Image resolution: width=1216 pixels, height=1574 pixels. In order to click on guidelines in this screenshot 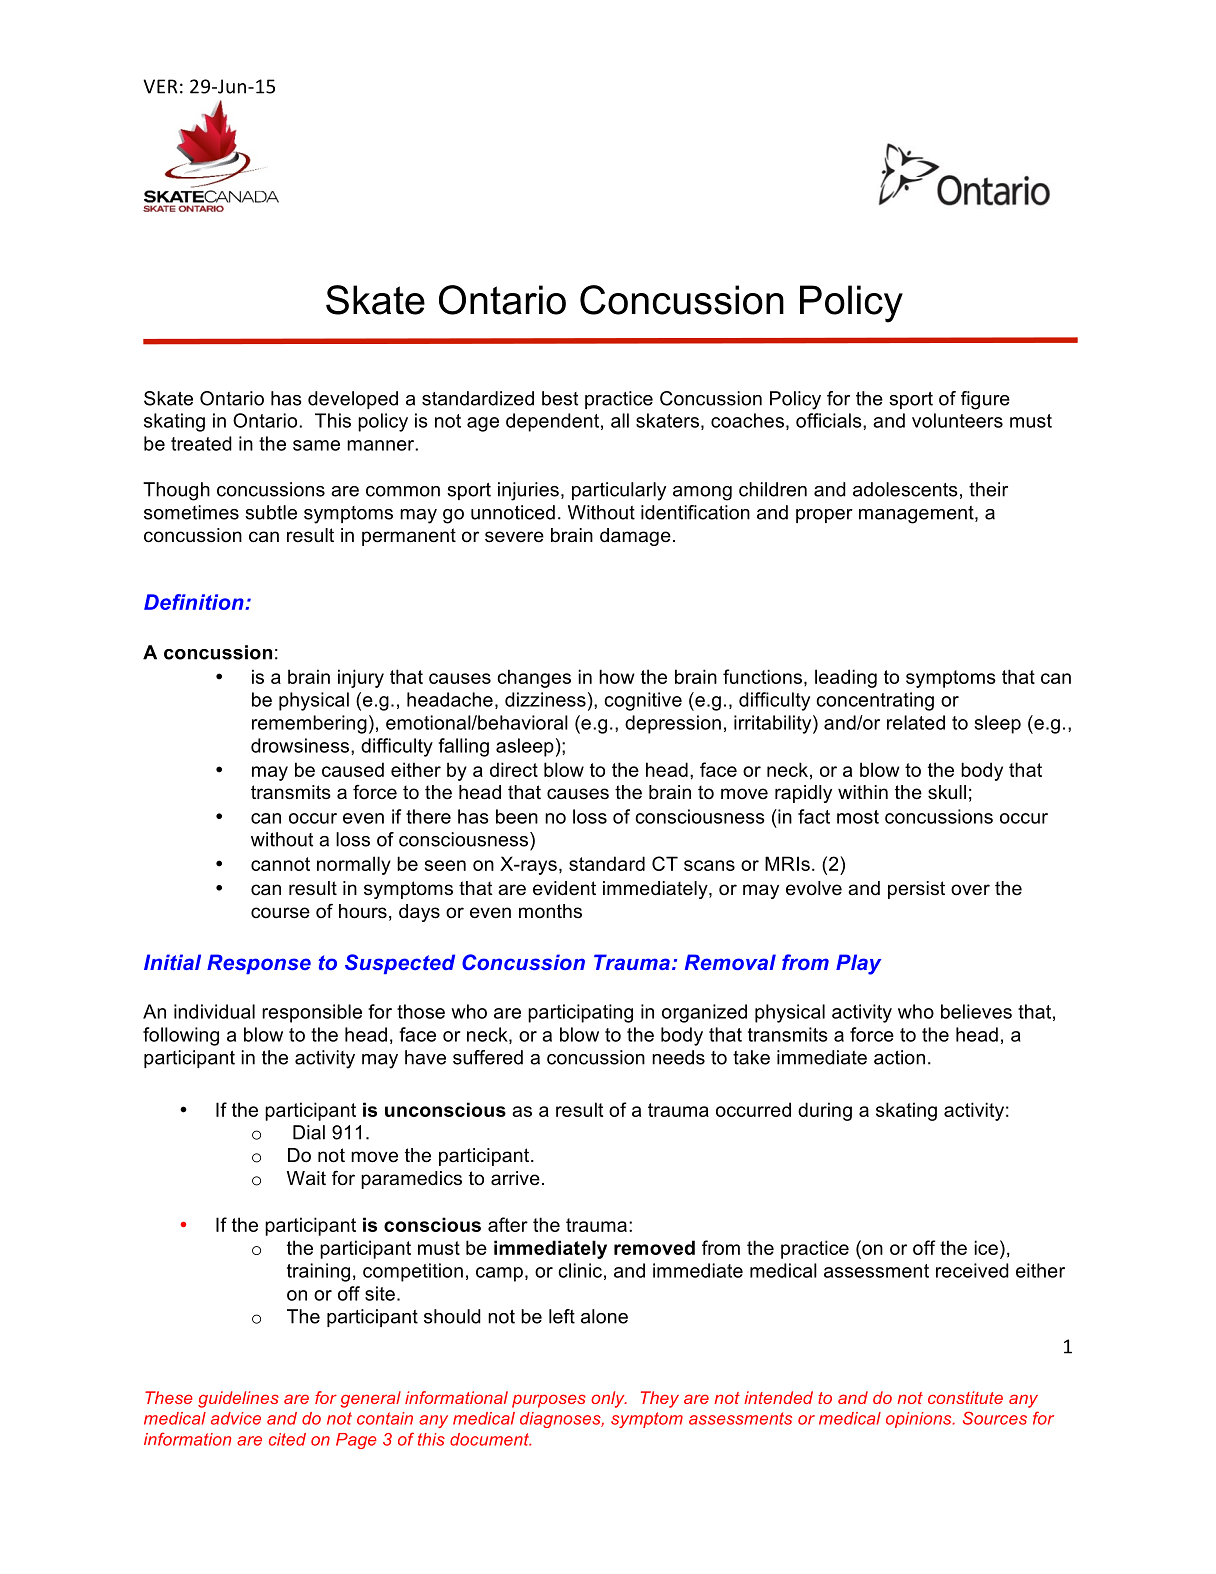, I will do `click(238, 1399)`.
